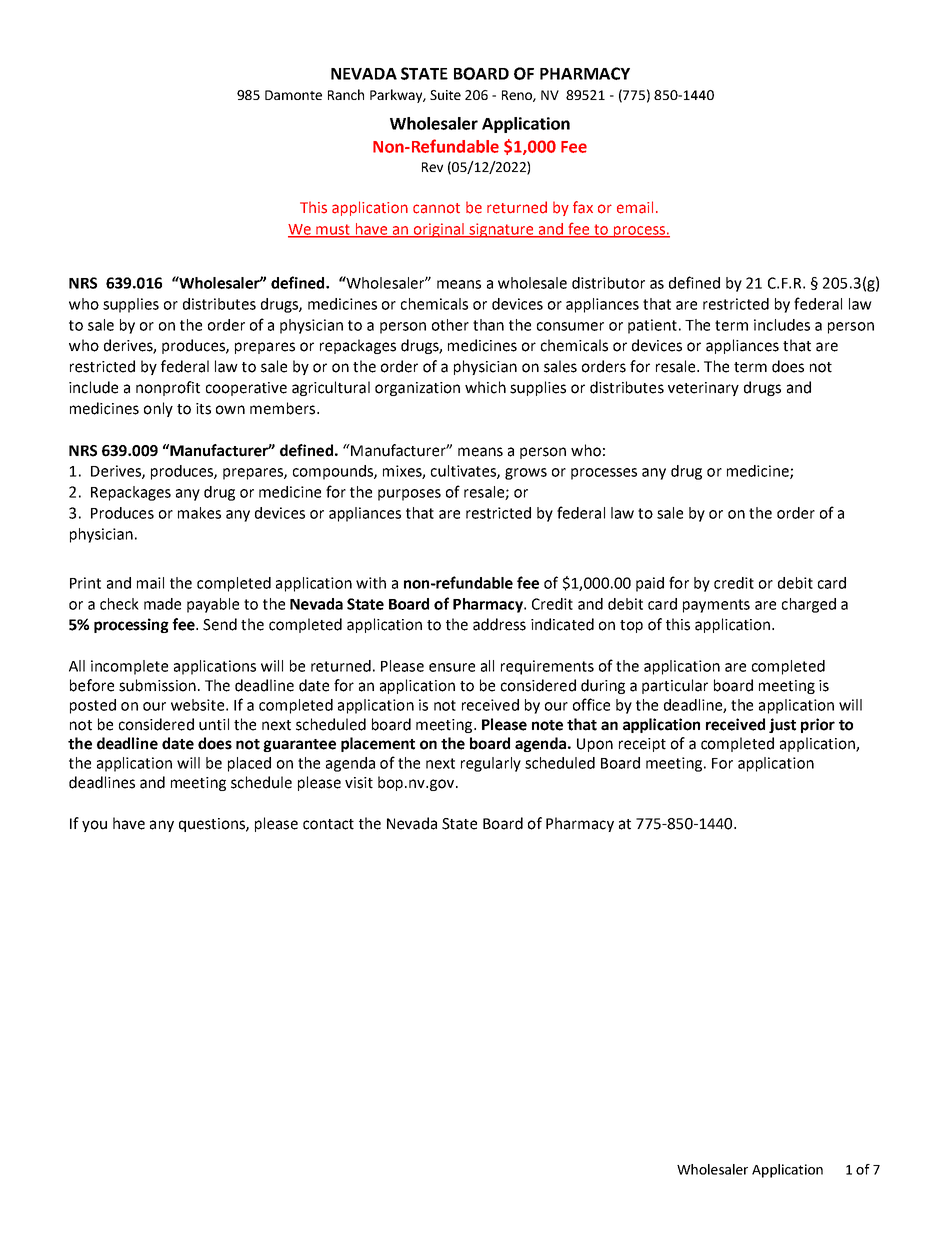 Image resolution: width=952 pixels, height=1233 pixels. What do you see at coordinates (650, 584) in the screenshot?
I see `paid` at bounding box center [650, 584].
